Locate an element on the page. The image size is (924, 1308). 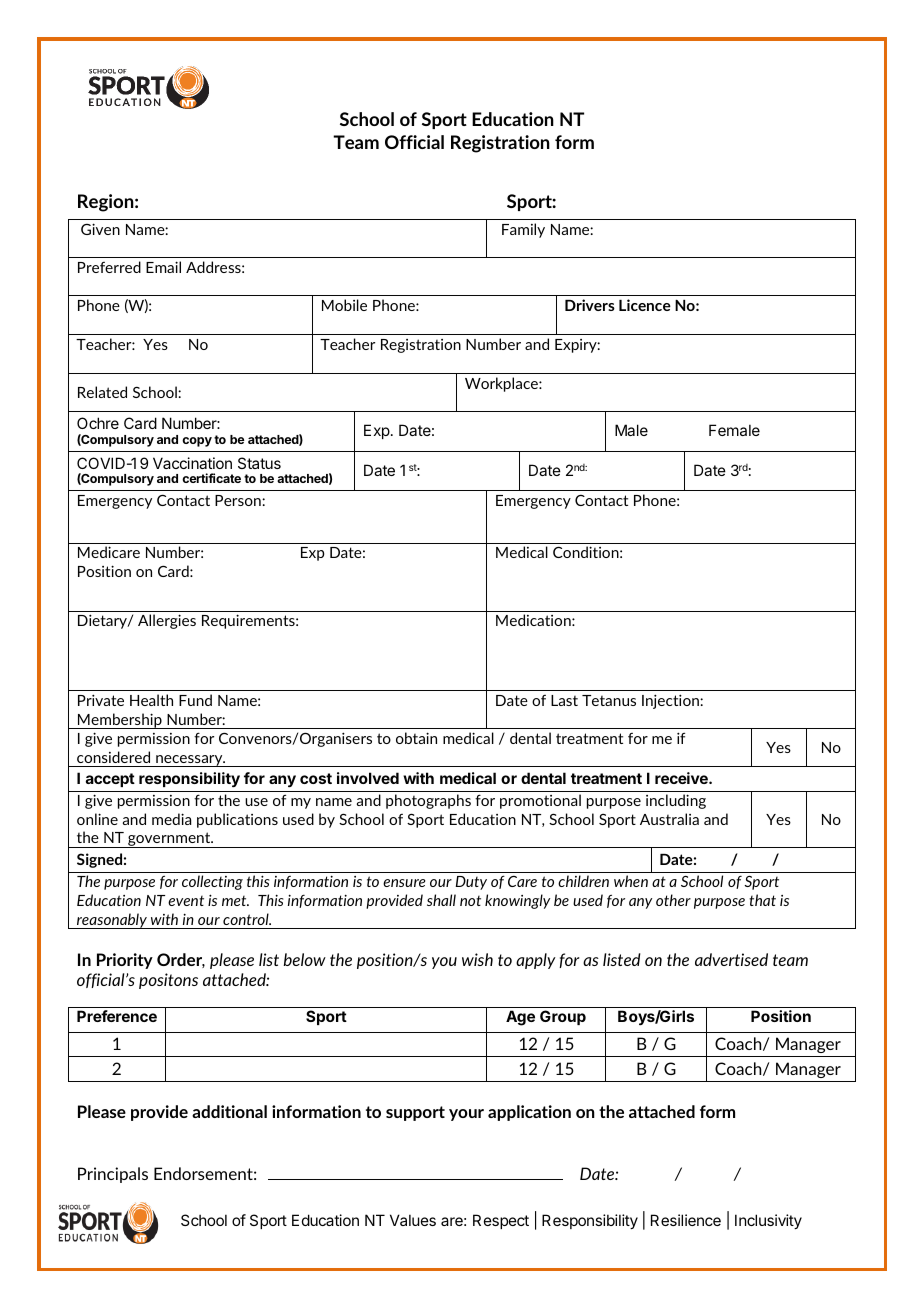
Injection is located at coordinates (671, 701).
